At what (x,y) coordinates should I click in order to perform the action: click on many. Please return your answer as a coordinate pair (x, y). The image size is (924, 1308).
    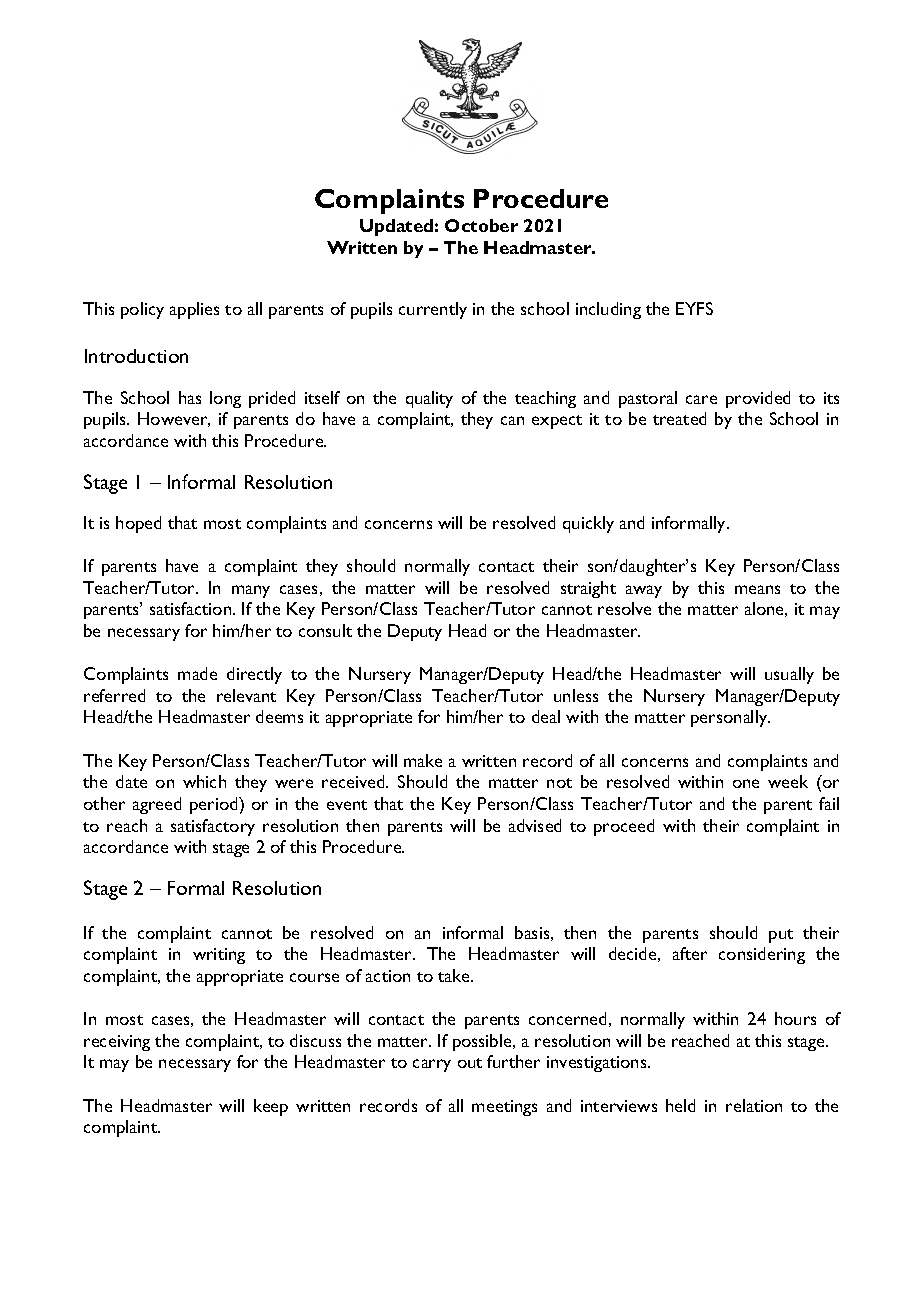
    Looking at the image, I should click on (251, 591).
